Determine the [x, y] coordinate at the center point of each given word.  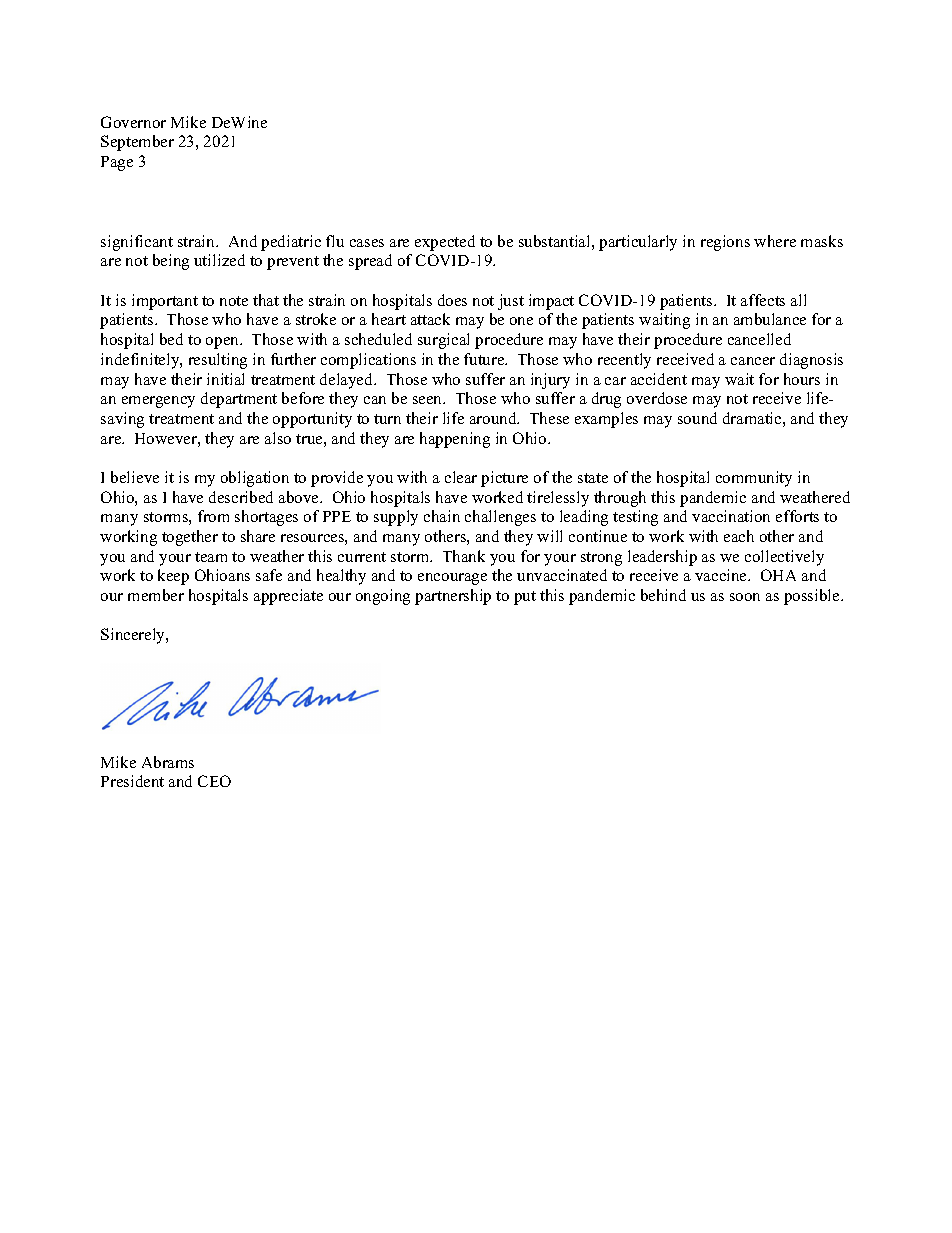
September [137, 143]
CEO [214, 781]
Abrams [168, 762]
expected [445, 243]
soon [745, 597]
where [775, 241]
